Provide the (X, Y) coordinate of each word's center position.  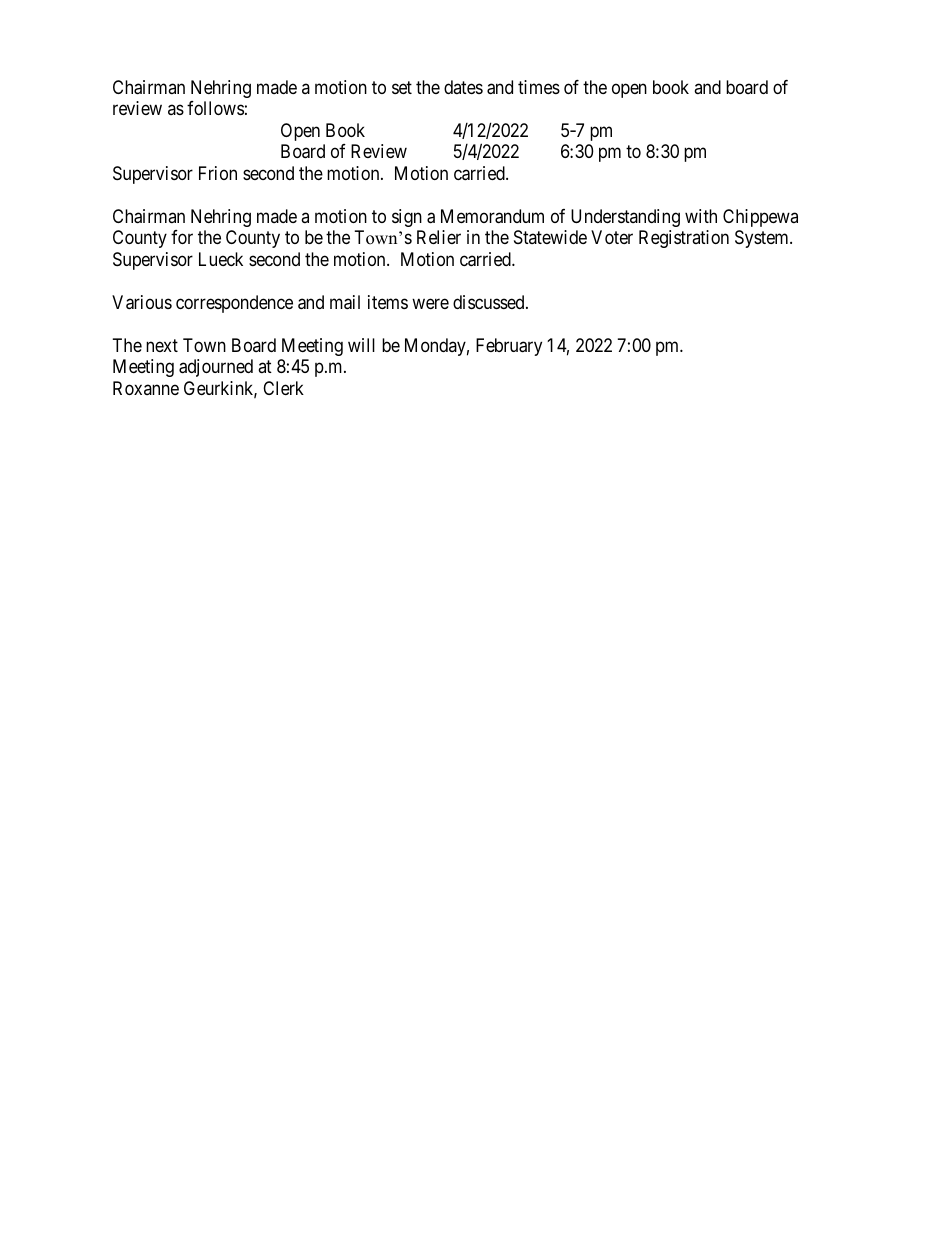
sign (407, 218)
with (701, 216)
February (509, 347)
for (182, 237)
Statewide (550, 237)
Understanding (625, 218)
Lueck (221, 259)
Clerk (283, 388)
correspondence (234, 304)
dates (463, 87)
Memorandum (492, 216)
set (402, 87)
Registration (684, 239)
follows (215, 108)
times (539, 87)
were (430, 303)
